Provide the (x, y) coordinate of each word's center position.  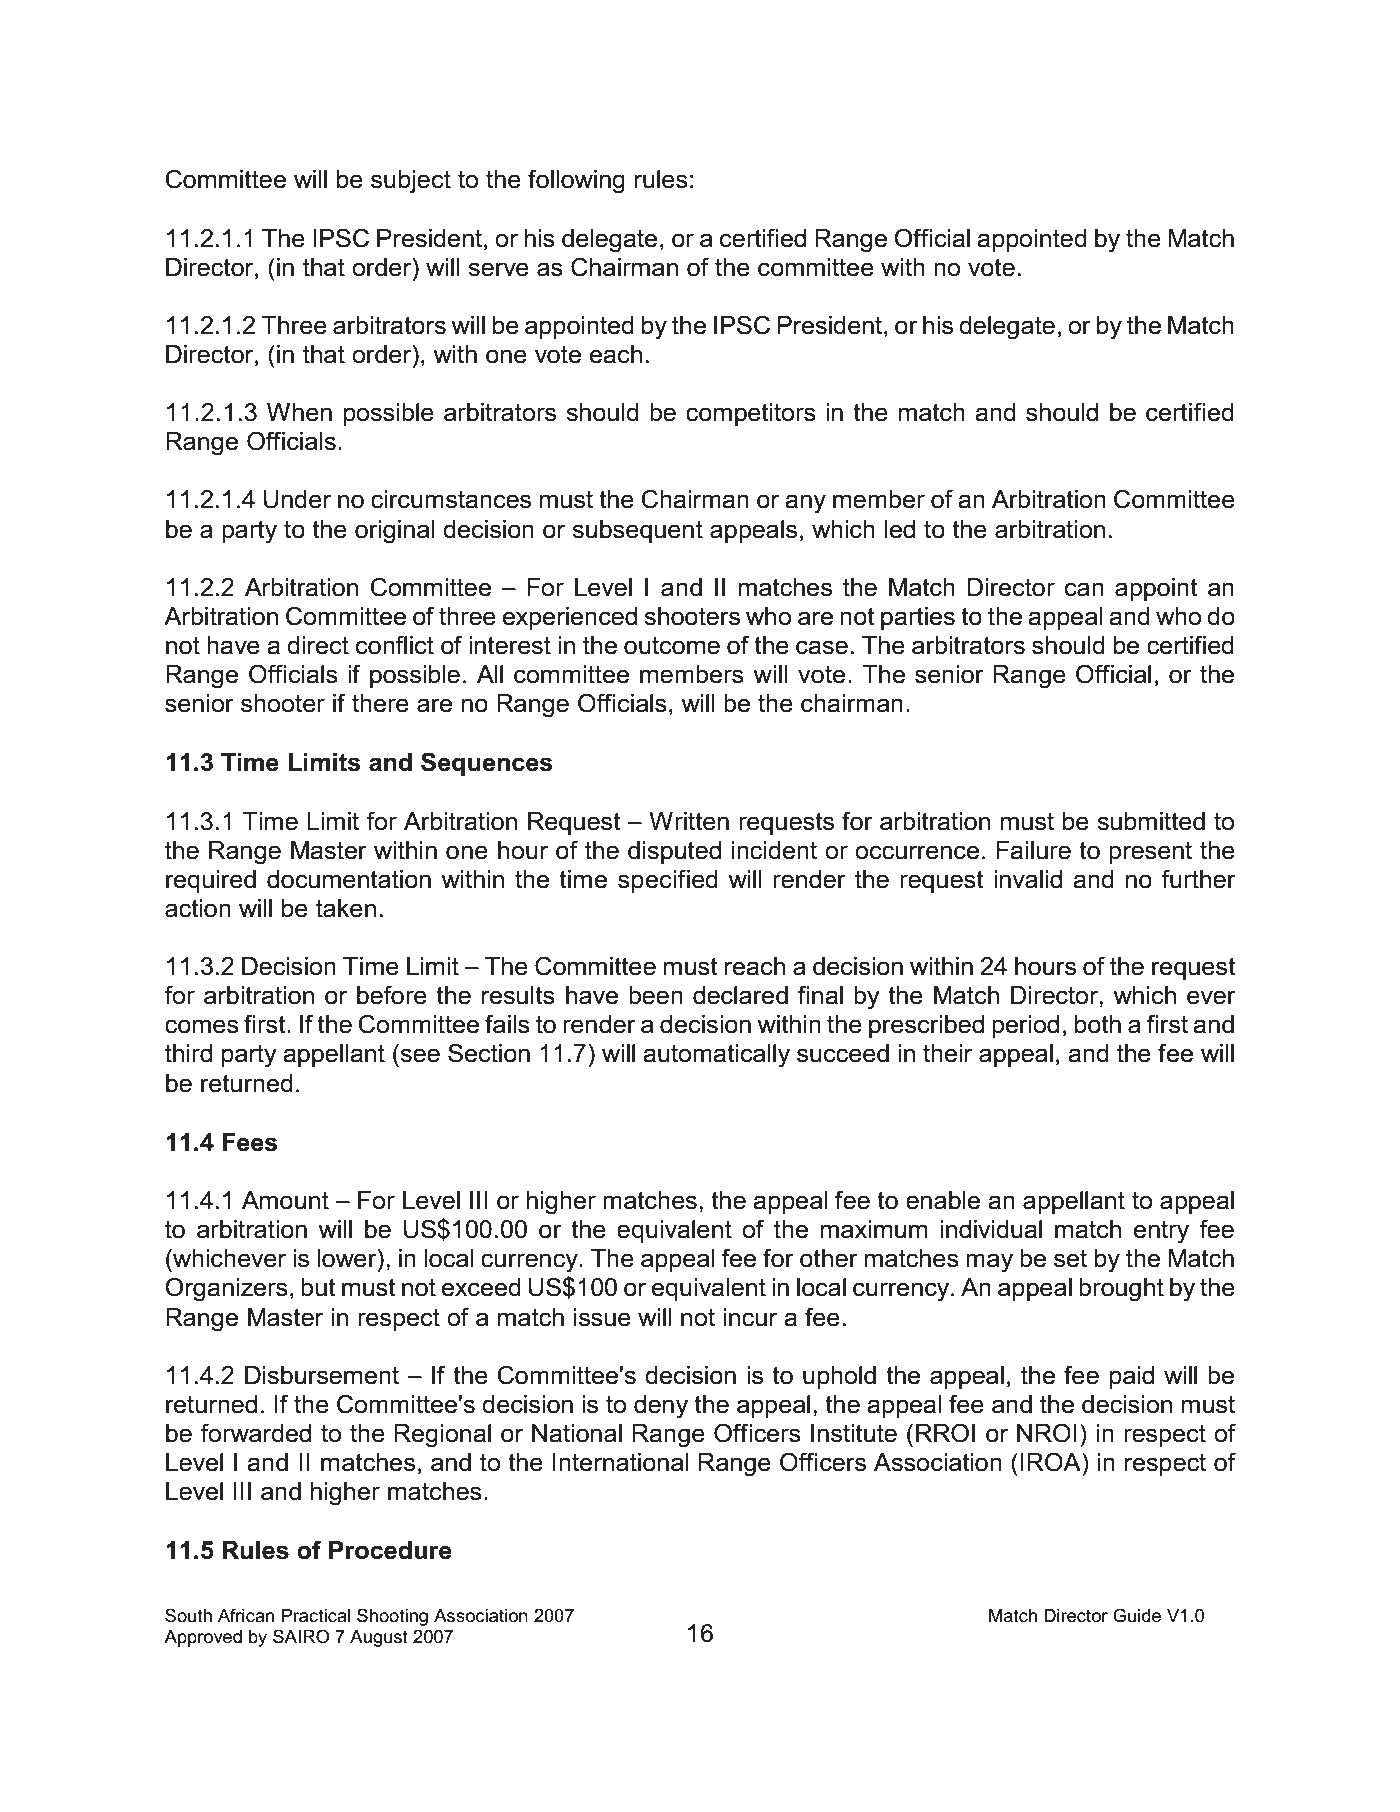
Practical (316, 1616)
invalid (1028, 879)
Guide (1137, 1615)
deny (661, 1407)
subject (411, 182)
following (576, 181)
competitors (751, 414)
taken (346, 908)
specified (668, 881)
